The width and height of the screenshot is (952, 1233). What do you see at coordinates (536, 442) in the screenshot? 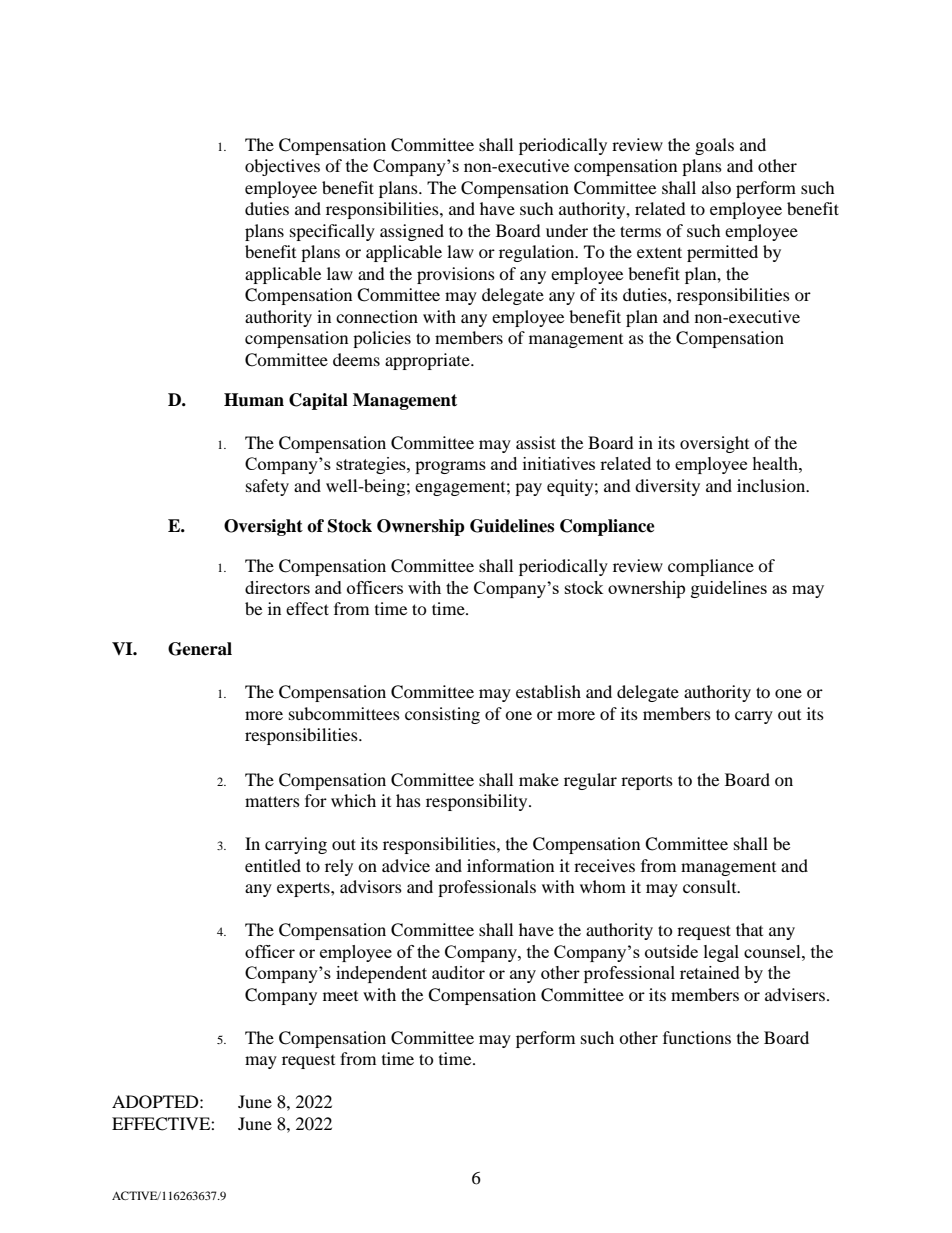
I see `assist` at bounding box center [536, 442].
